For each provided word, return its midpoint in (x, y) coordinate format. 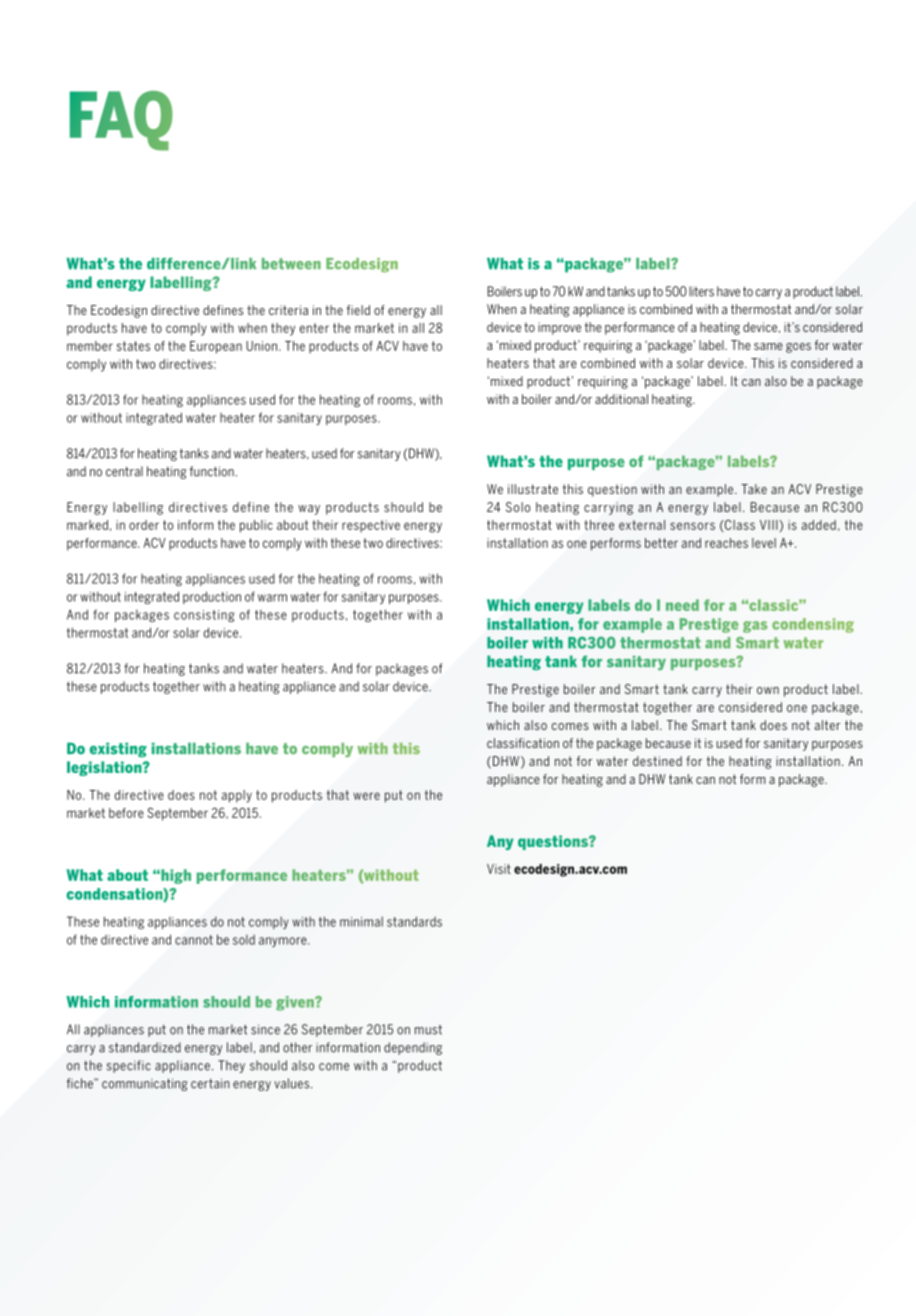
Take (754, 489)
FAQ (121, 121)
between (291, 264)
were (366, 796)
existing (118, 750)
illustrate (533, 489)
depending (413, 1048)
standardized (145, 1047)
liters (701, 291)
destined (657, 761)
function (213, 471)
